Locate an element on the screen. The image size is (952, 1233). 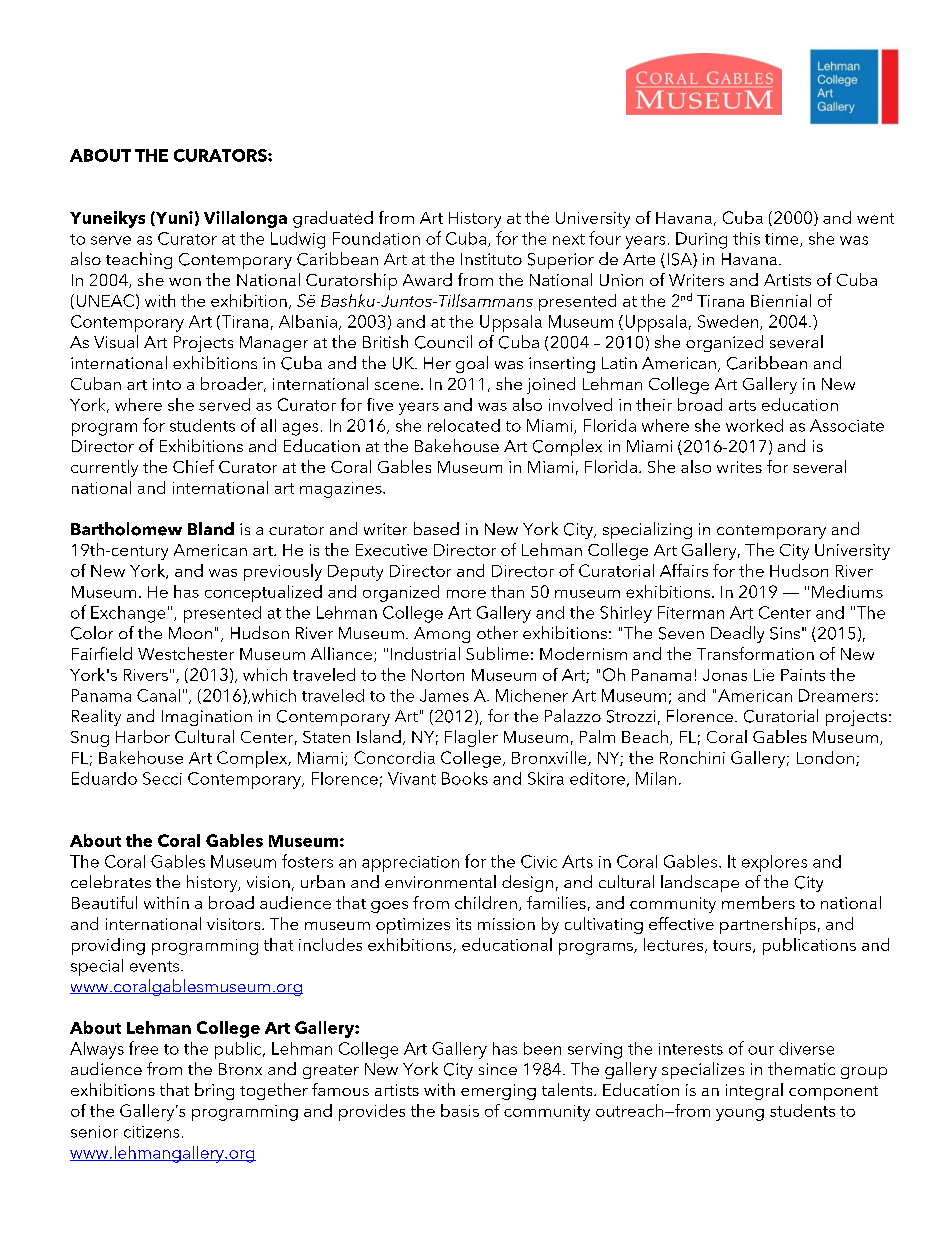
Books is located at coordinates (465, 778).
